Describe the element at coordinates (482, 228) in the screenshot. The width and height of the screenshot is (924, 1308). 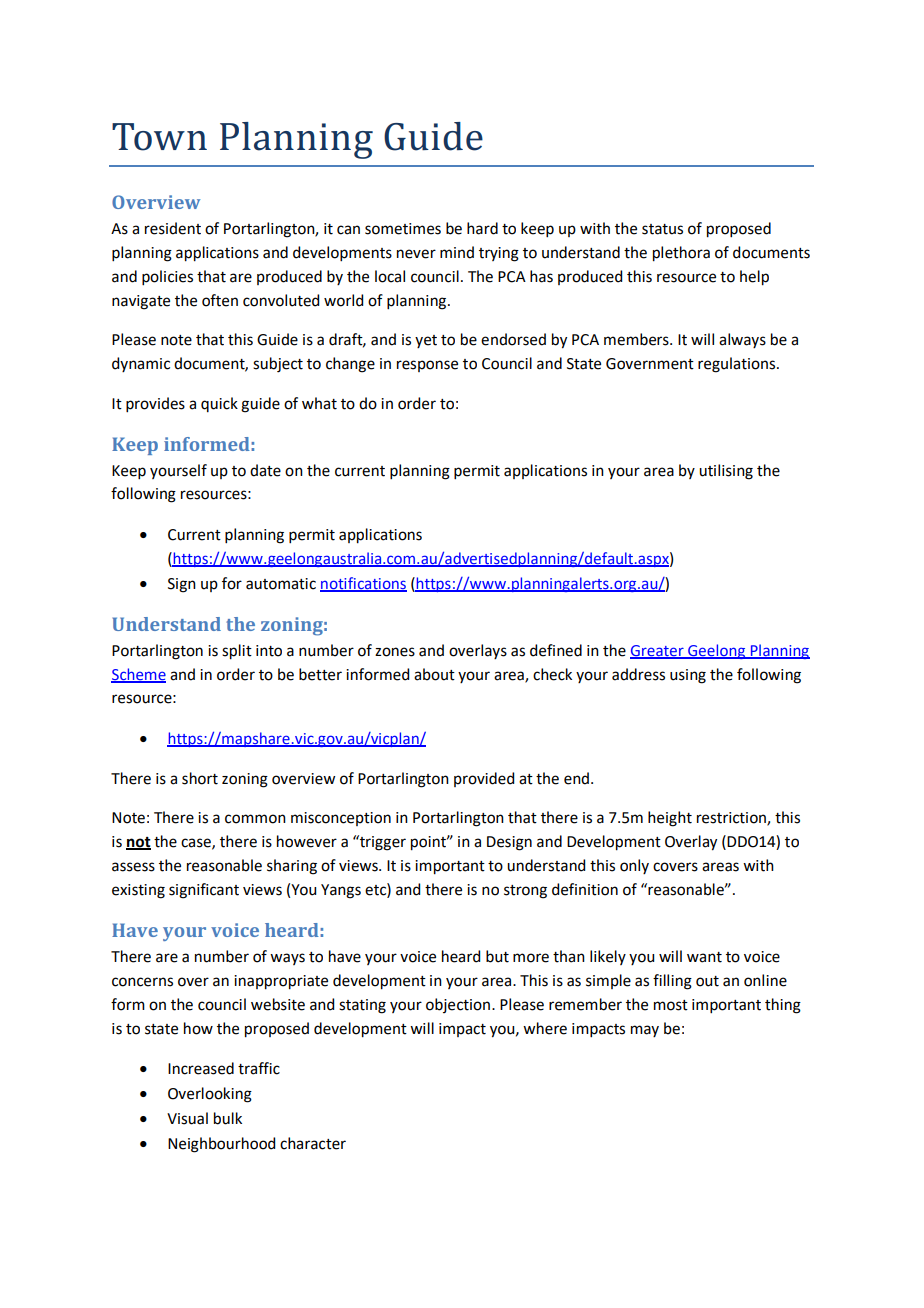
I see `hard` at that location.
